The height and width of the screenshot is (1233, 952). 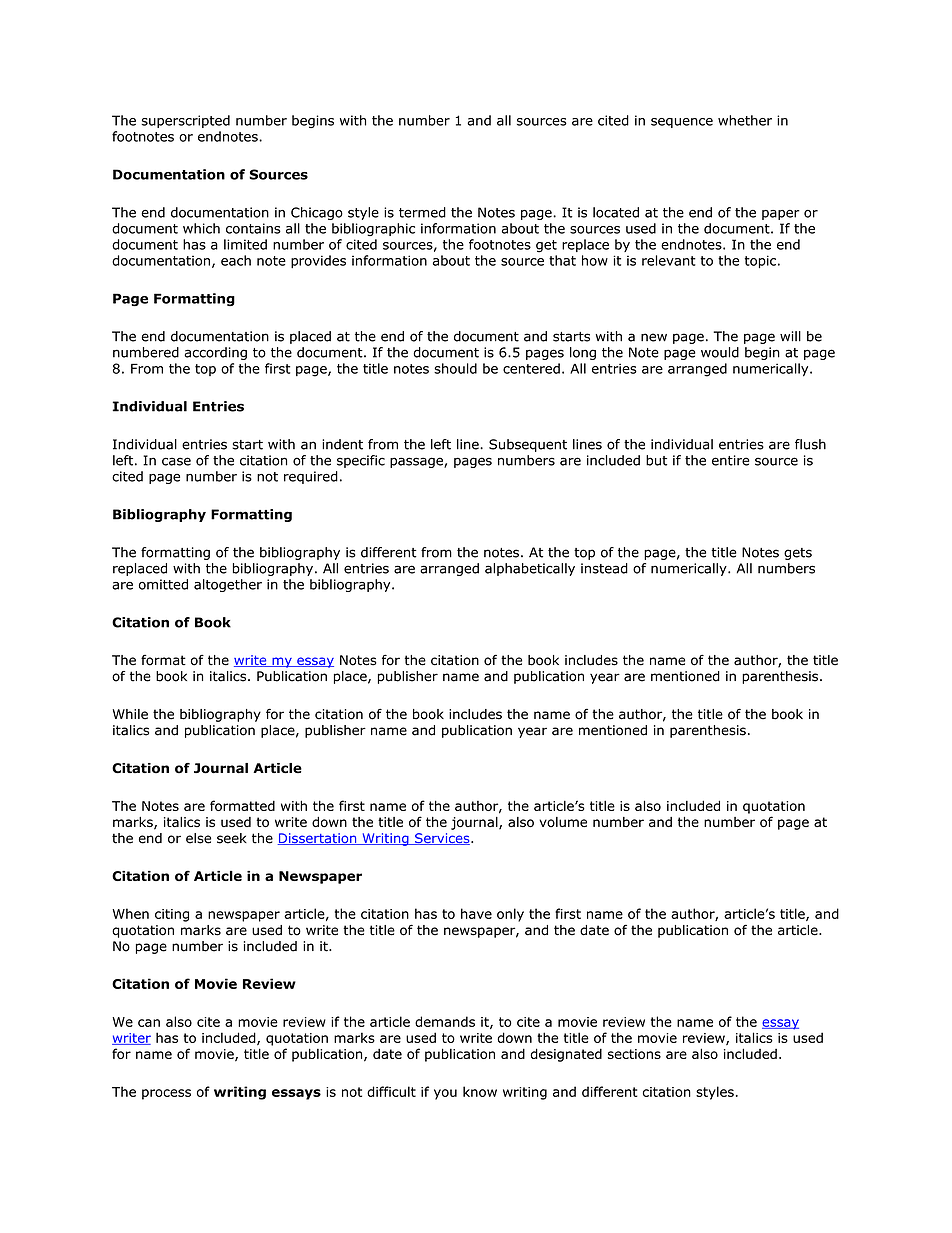 I want to click on process, so click(x=166, y=1094).
